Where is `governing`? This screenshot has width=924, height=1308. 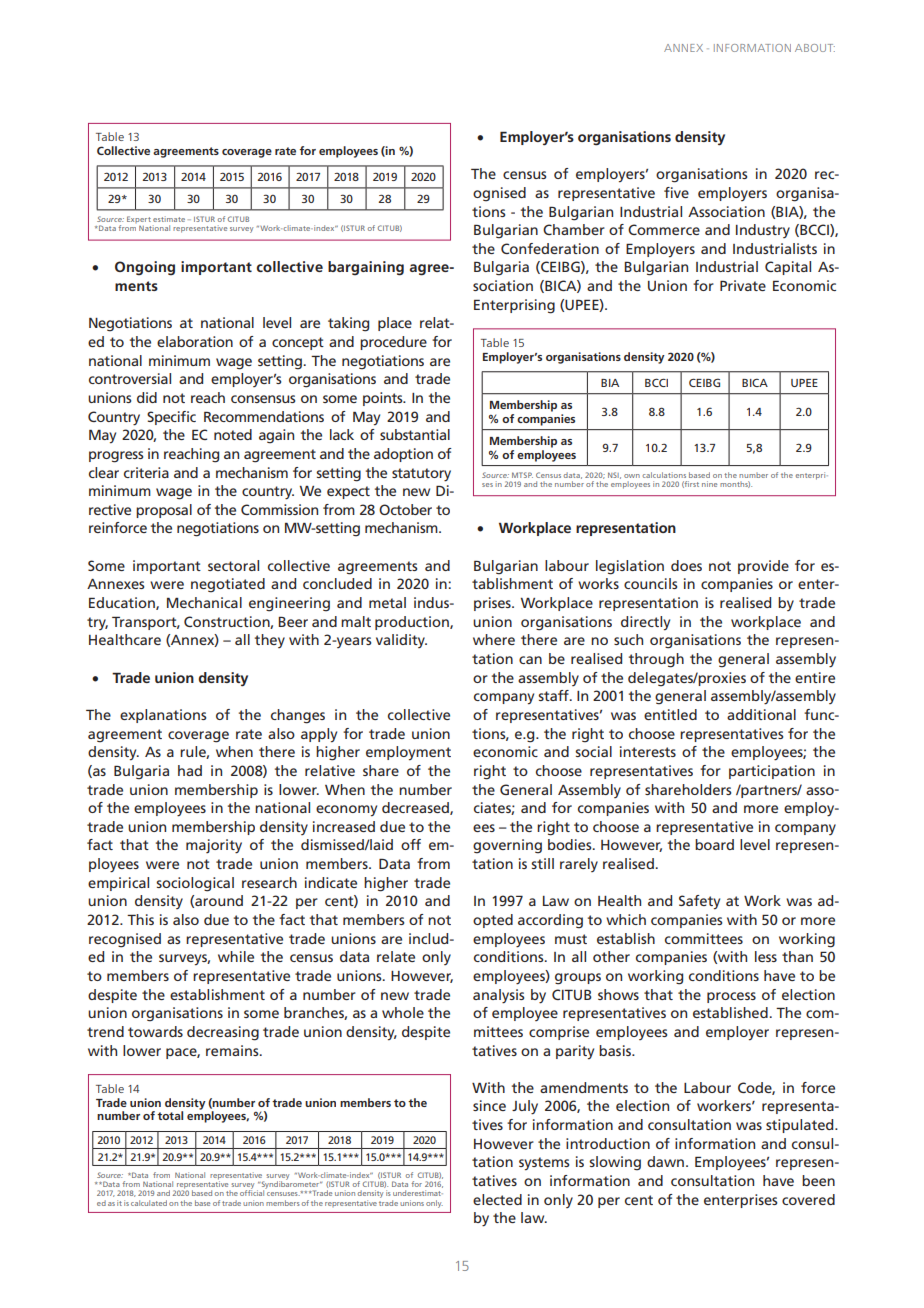
governing is located at coordinates (507, 846).
